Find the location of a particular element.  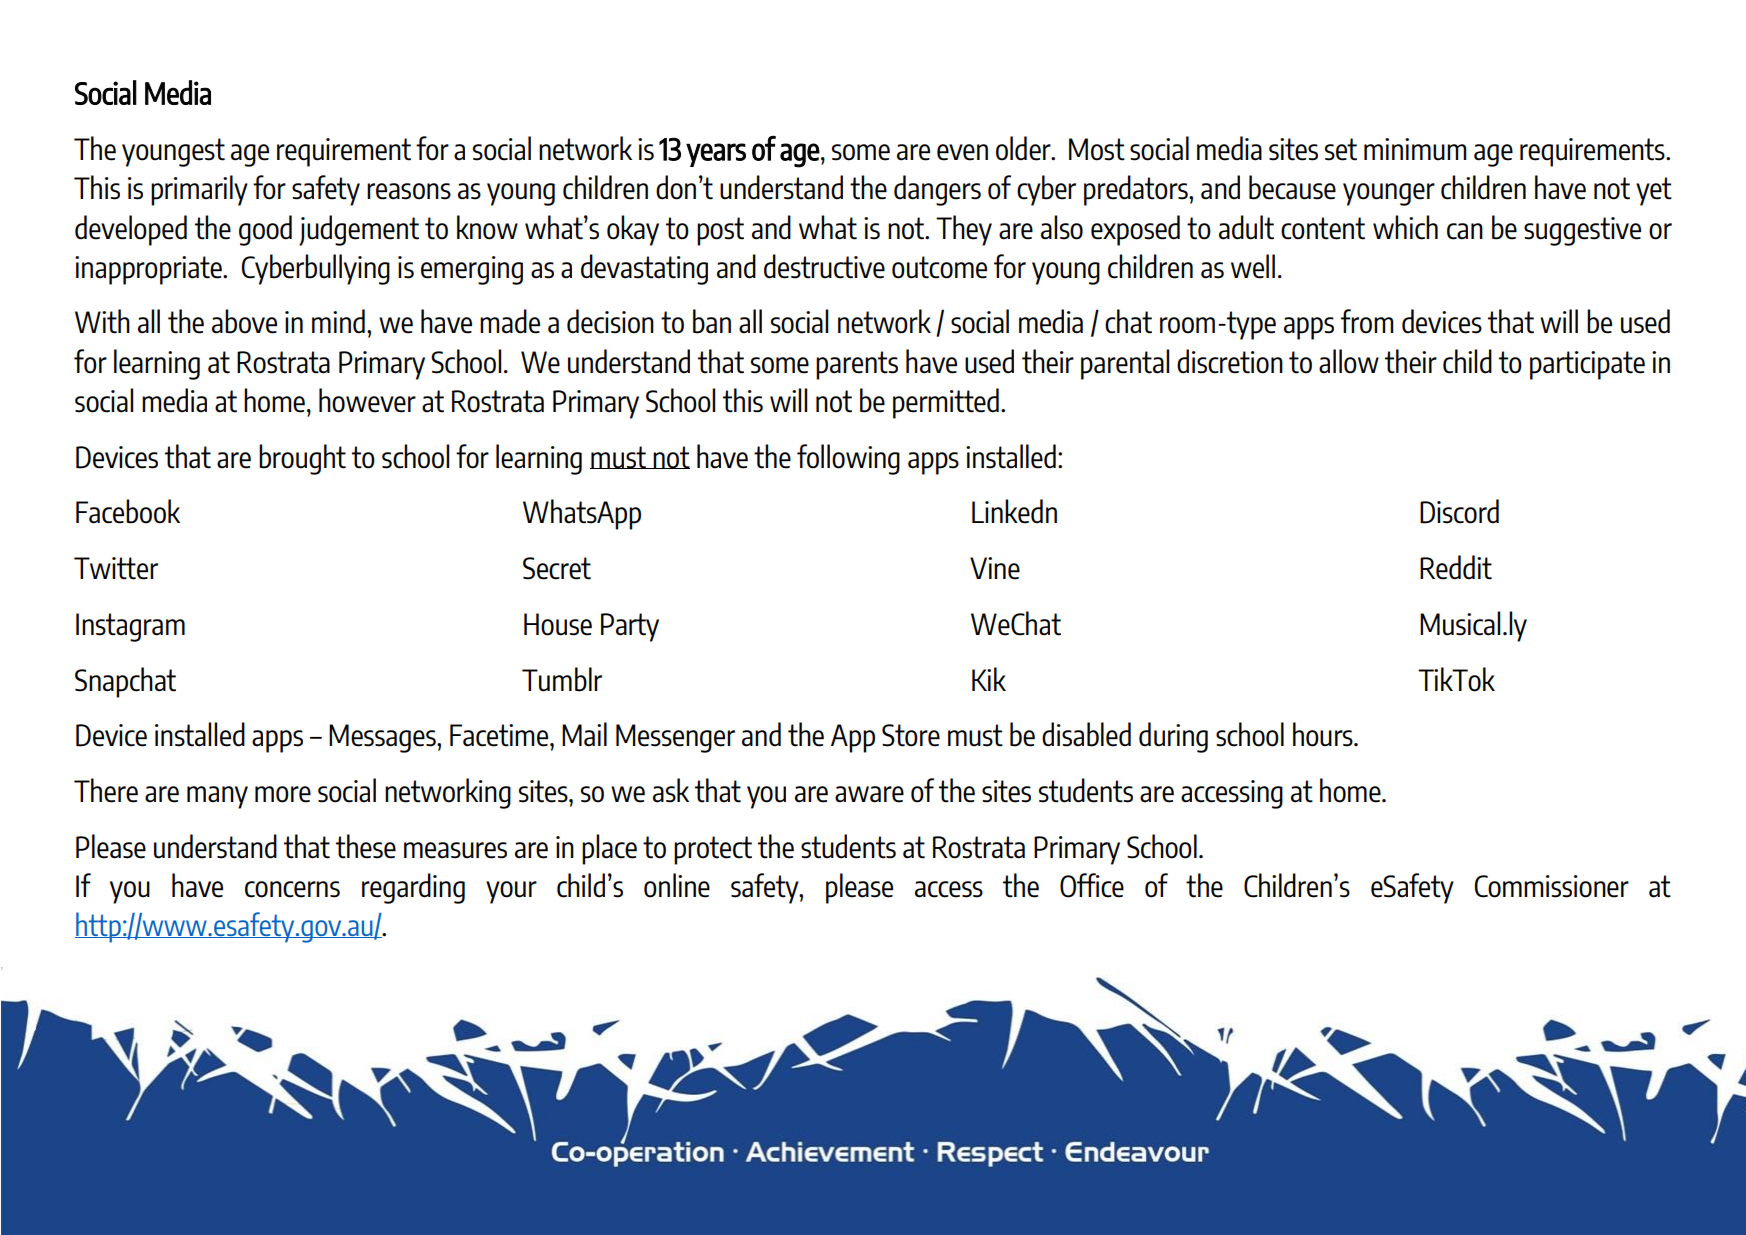

dangers is located at coordinates (937, 190).
